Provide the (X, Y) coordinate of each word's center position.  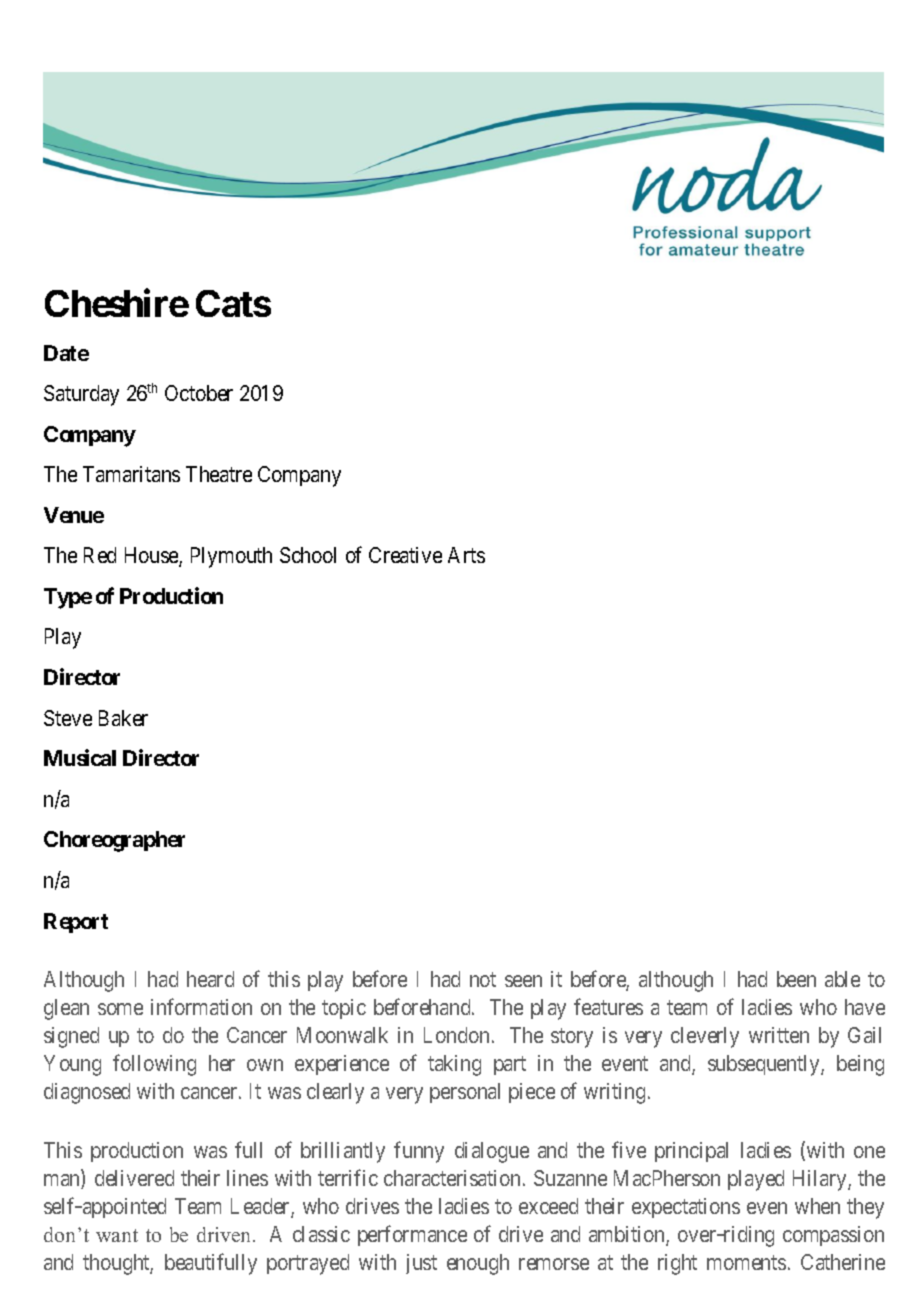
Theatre (219, 474)
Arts (466, 555)
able (842, 979)
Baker (123, 718)
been (796, 979)
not (483, 980)
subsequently (765, 1065)
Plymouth (231, 557)
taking (454, 1065)
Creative (405, 555)
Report (76, 923)
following (154, 1065)
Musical (80, 757)
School (308, 555)
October (199, 393)
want (117, 1235)
